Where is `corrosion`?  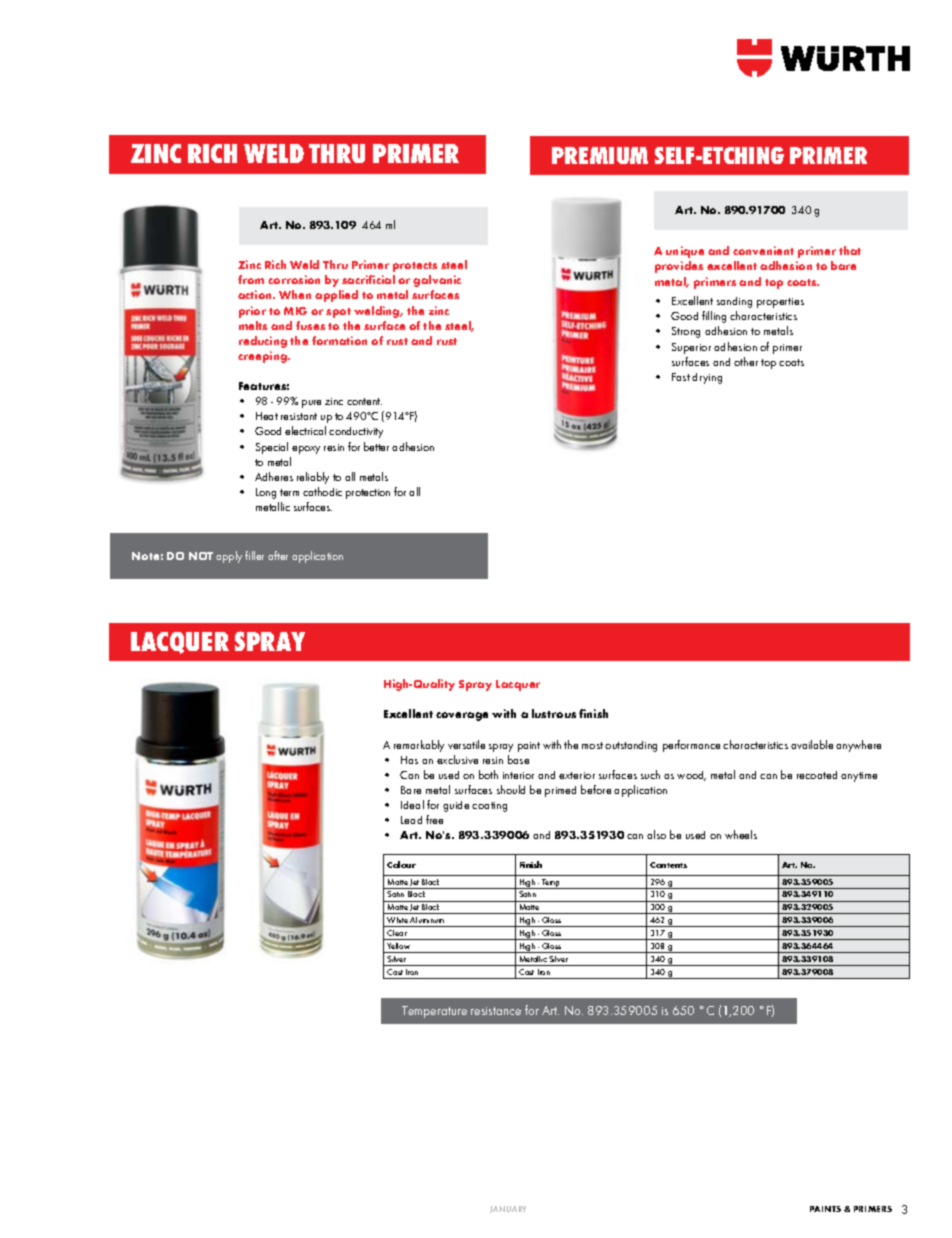
corrosion is located at coordinates (294, 279).
